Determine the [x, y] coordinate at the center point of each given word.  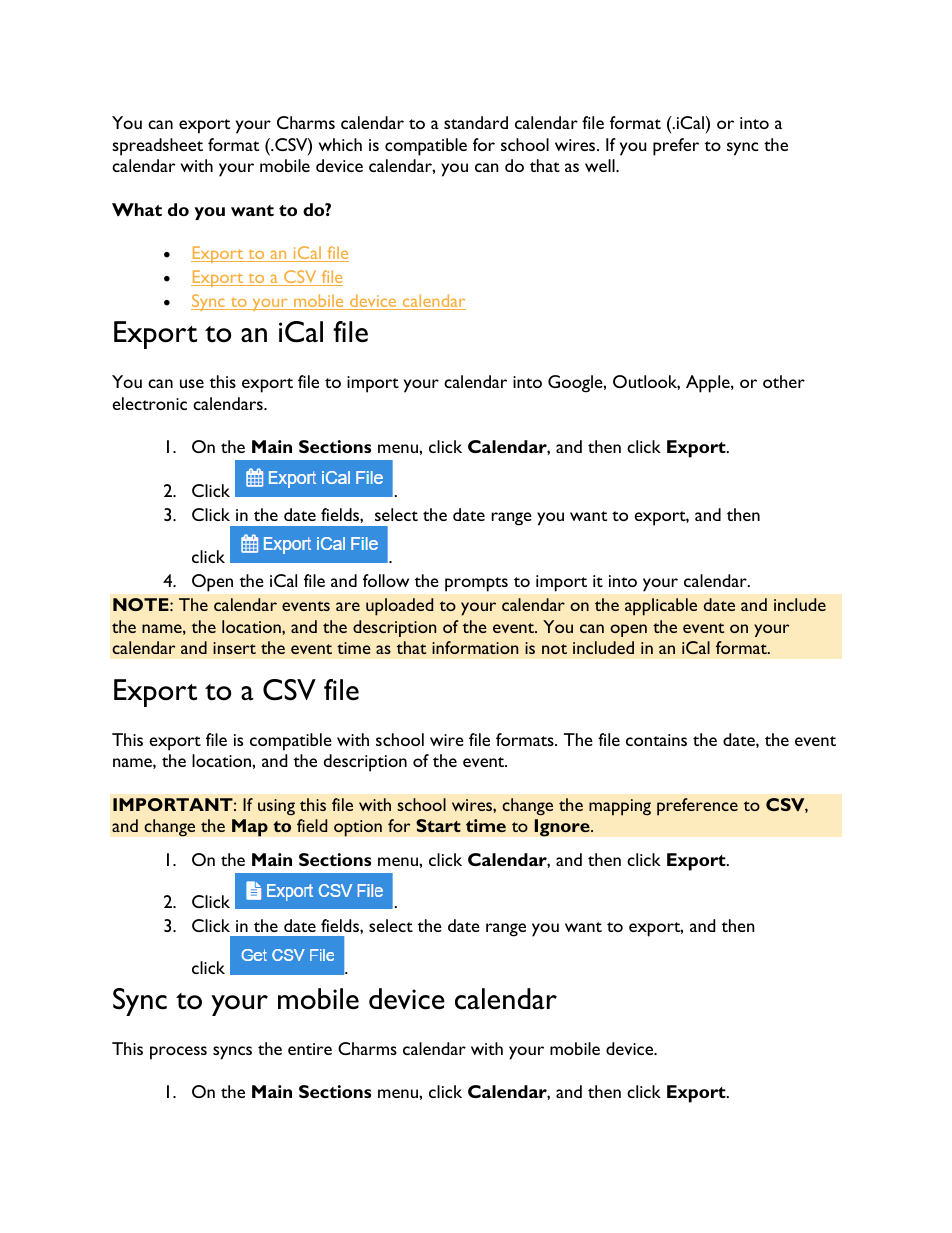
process [178, 1053]
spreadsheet [157, 147]
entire [310, 1049]
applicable [661, 607]
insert [234, 648]
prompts [476, 584]
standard [476, 122]
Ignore [563, 828]
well [601, 165]
